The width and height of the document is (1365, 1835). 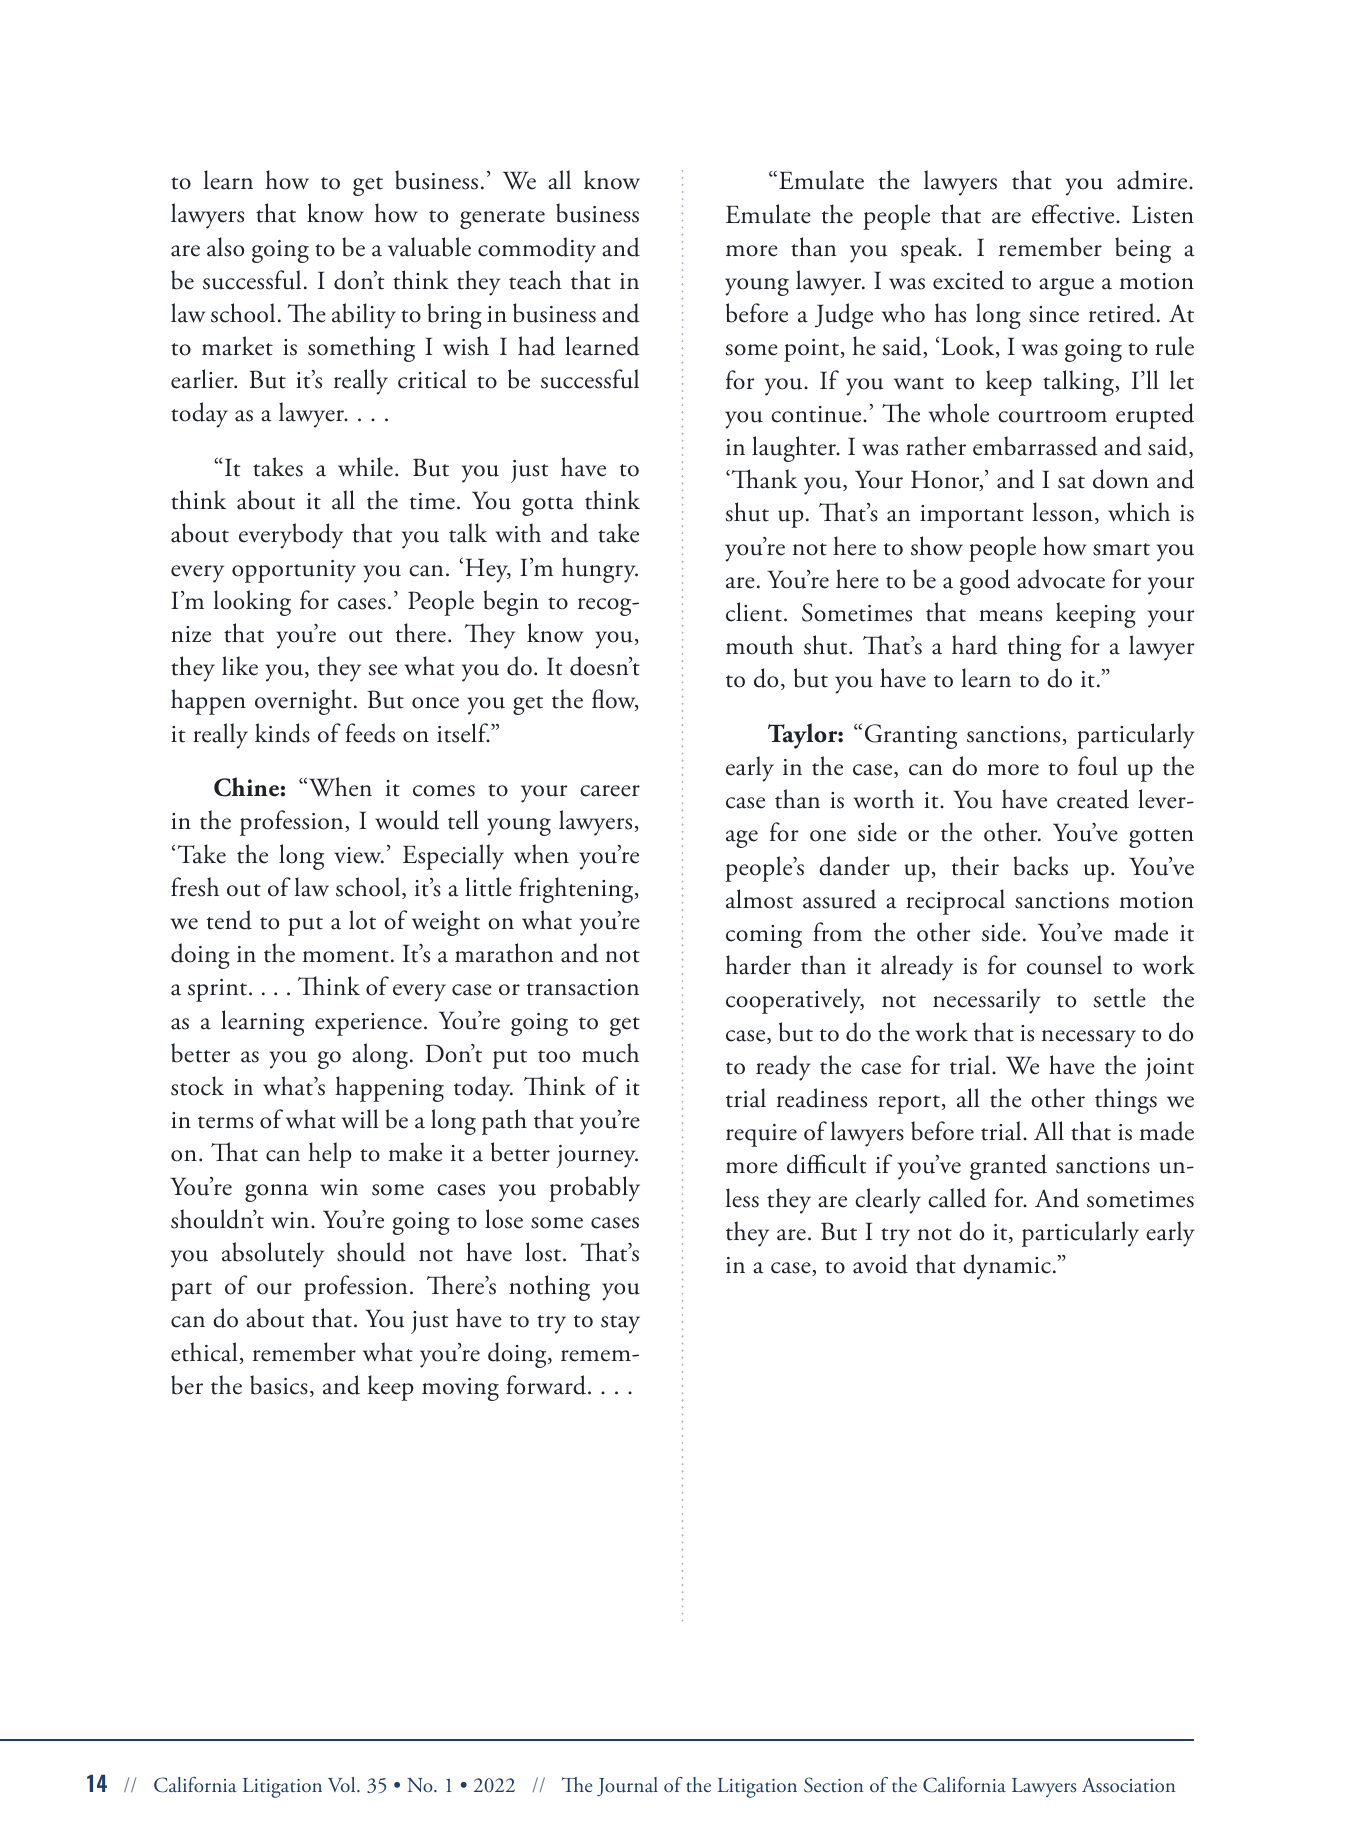 What do you see at coordinates (225, 247) in the document?
I see `also` at bounding box center [225, 247].
